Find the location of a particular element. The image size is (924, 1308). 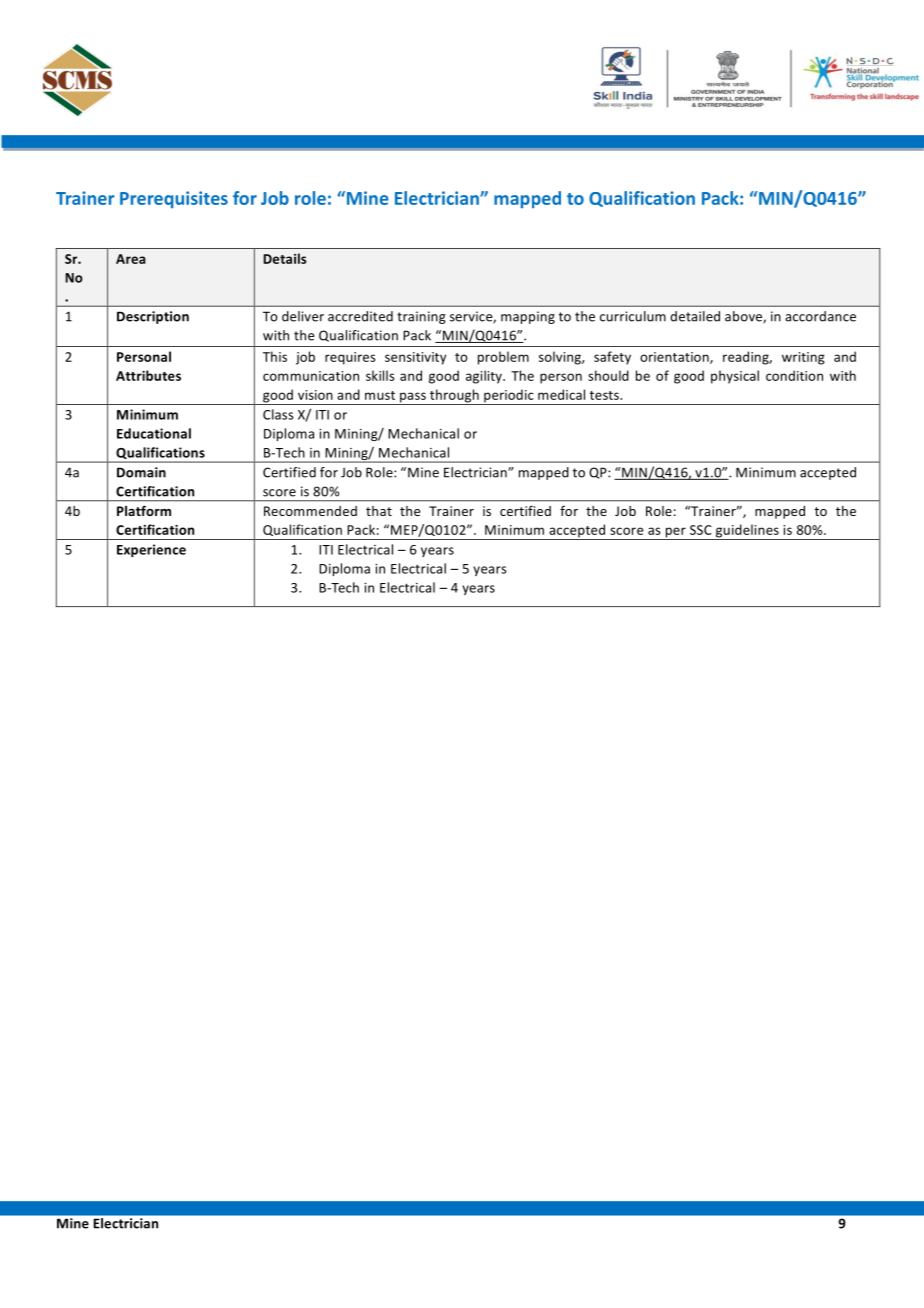

SSC is located at coordinates (701, 530).
